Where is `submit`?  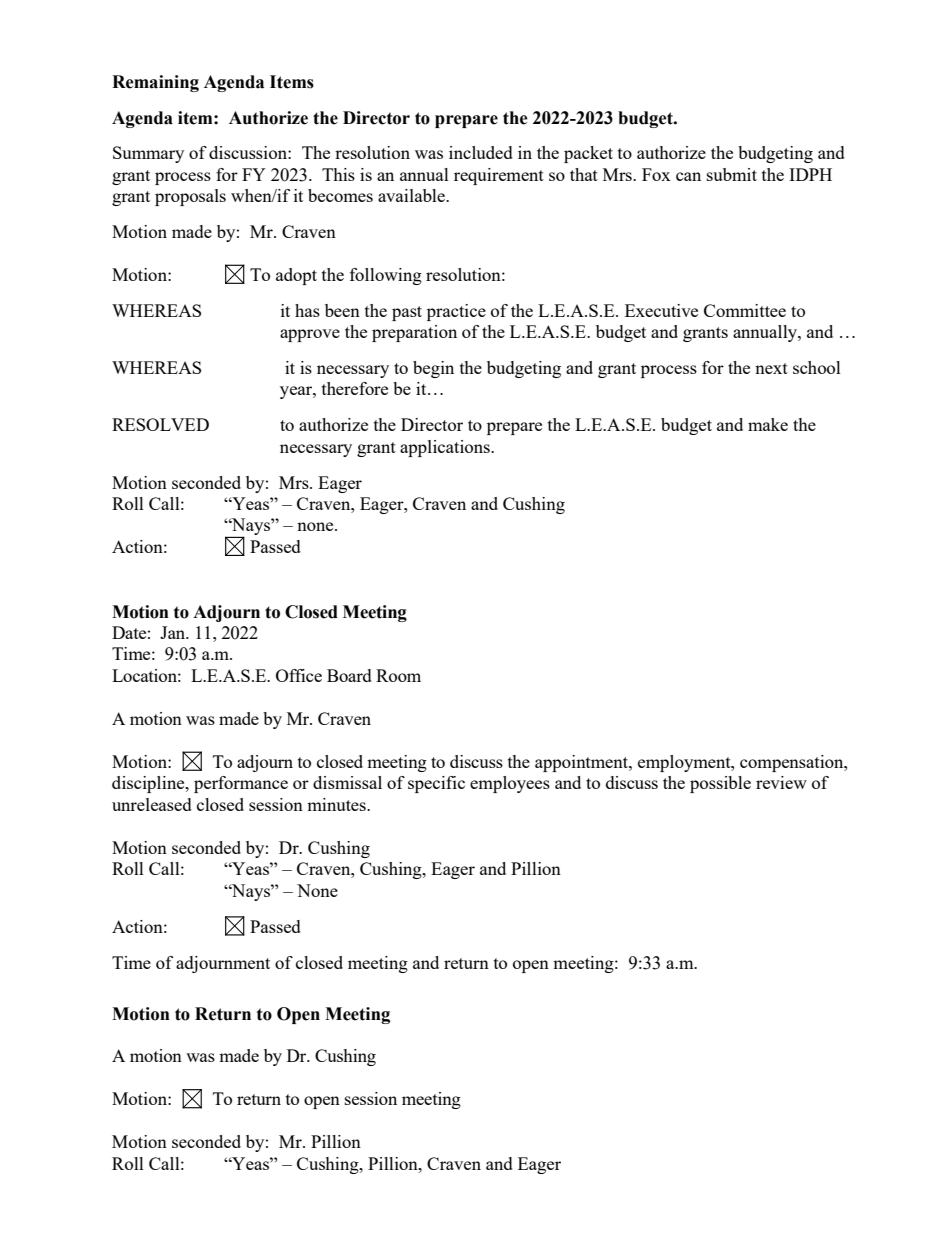
submit is located at coordinates (732, 174).
